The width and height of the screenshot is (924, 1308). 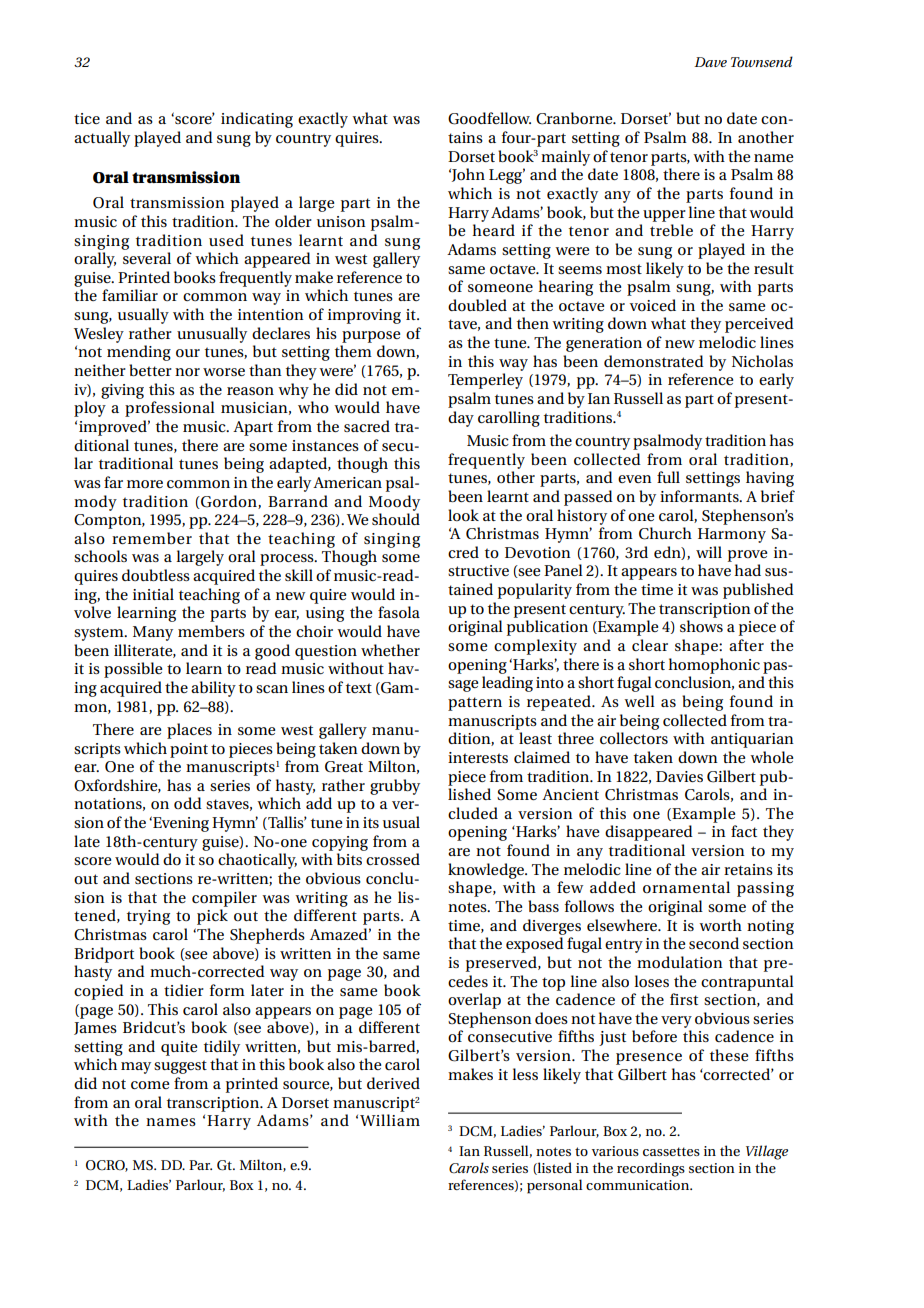 I want to click on cassettes, so click(x=671, y=1151).
